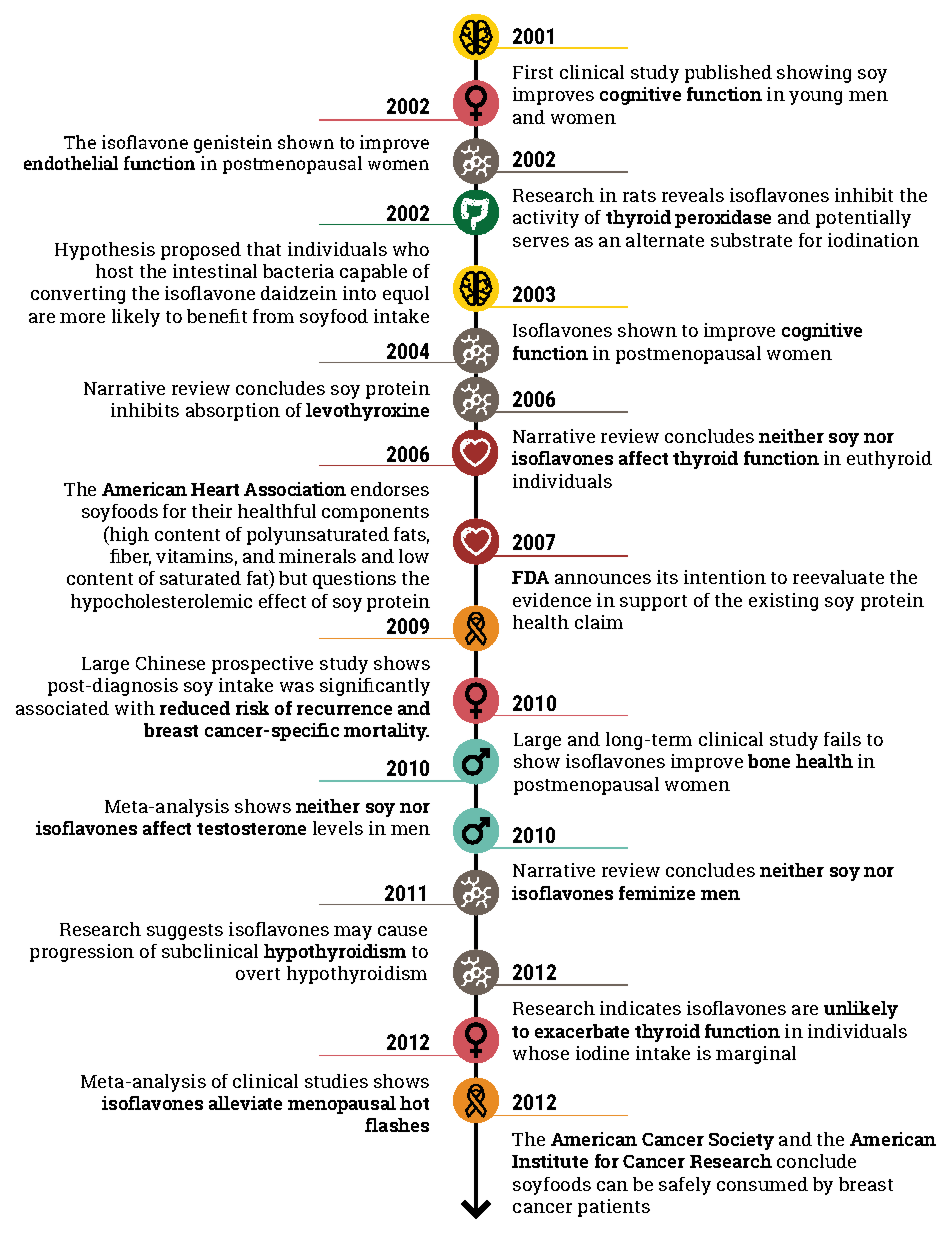  What do you see at coordinates (815, 98) in the screenshot?
I see `young` at bounding box center [815, 98].
